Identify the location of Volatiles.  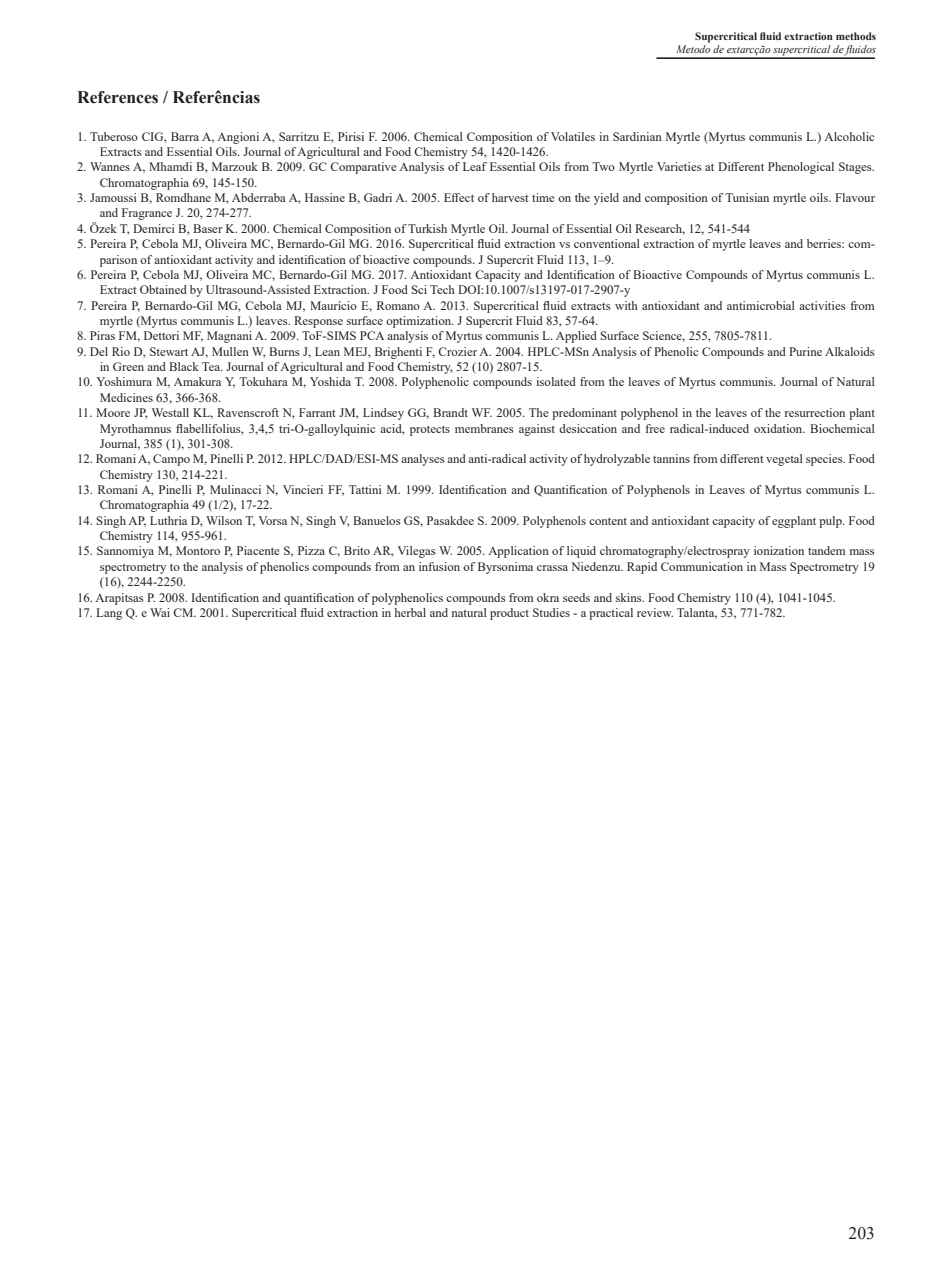
(573, 136).
